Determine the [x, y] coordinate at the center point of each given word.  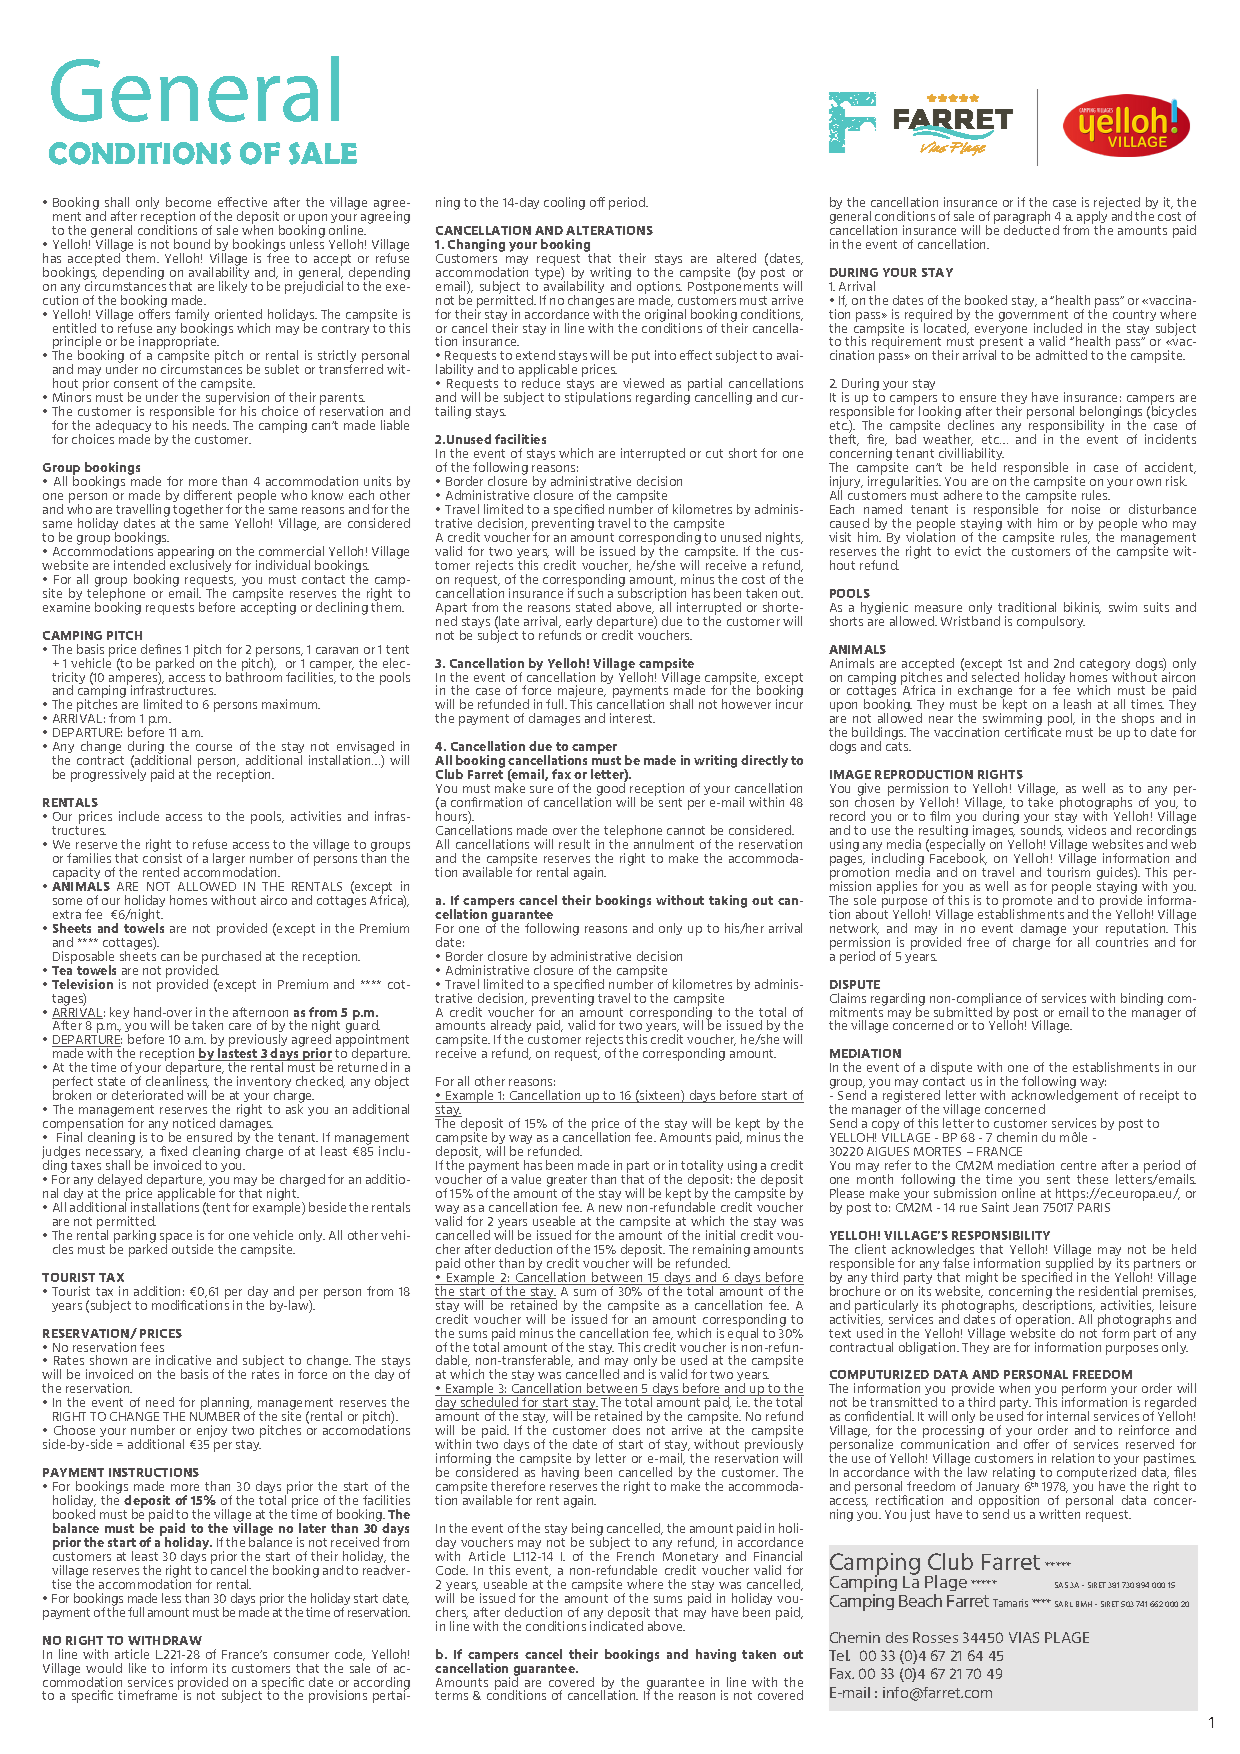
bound [192, 244]
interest [632, 718]
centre [1078, 1165]
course [214, 747]
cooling [564, 203]
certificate [1033, 731]
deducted [1031, 229]
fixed [173, 1151]
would [104, 1668]
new [610, 1208]
